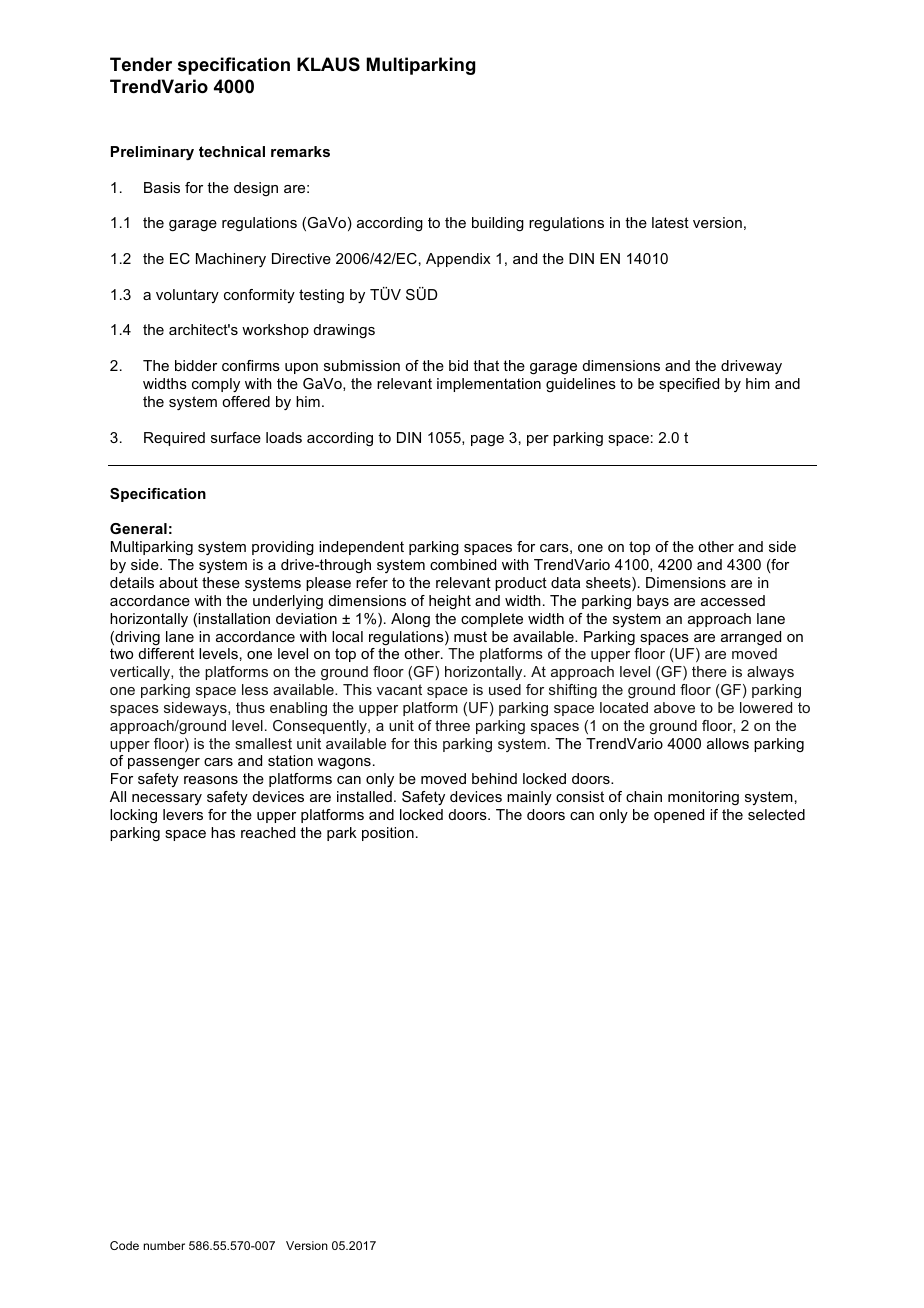 The height and width of the image is (1308, 924). I want to click on latest, so click(670, 222).
